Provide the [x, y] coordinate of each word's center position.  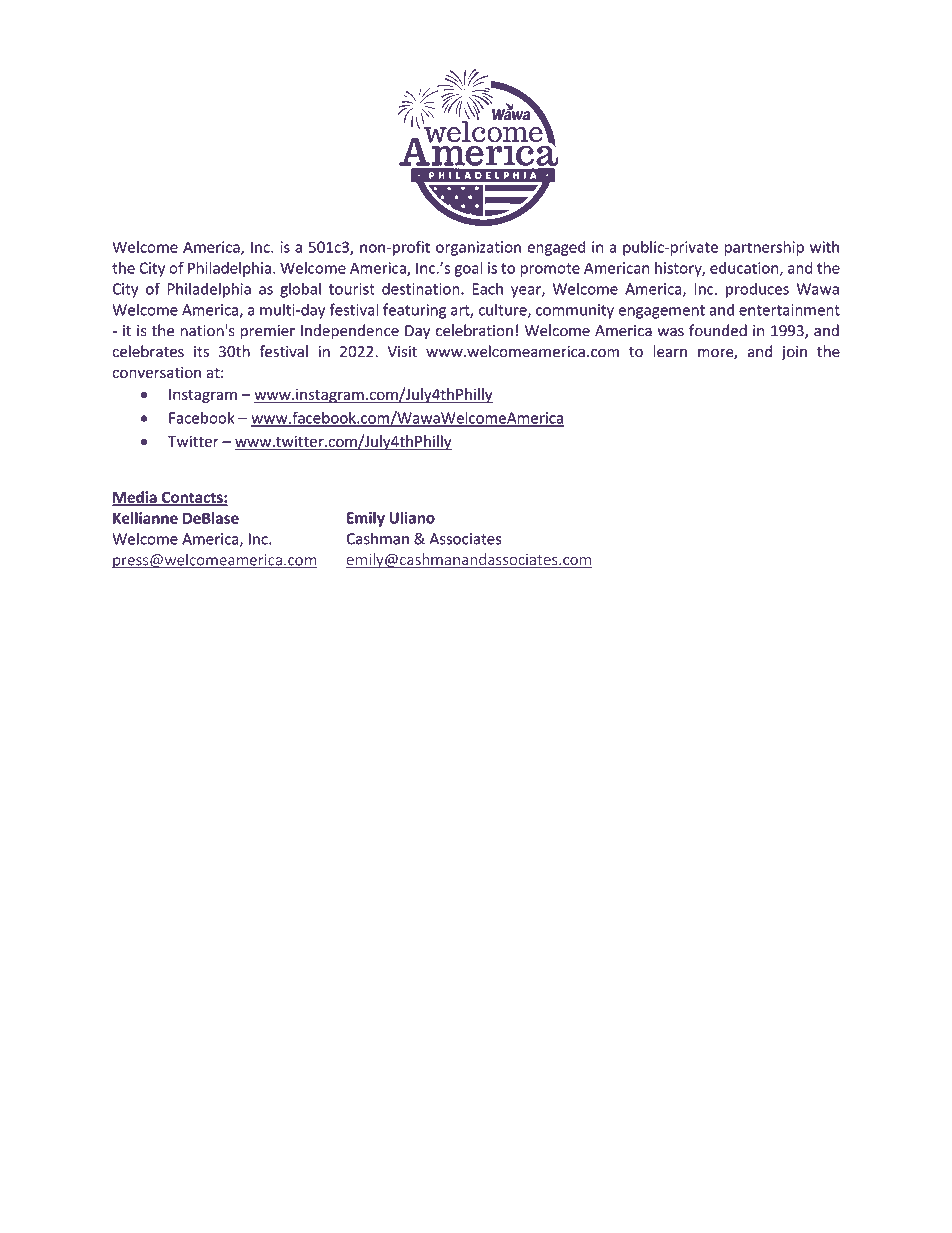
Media [135, 498]
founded [718, 330]
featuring [414, 311]
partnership [764, 248]
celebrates [148, 351]
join [794, 353]
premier [268, 332]
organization [478, 248]
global [300, 290]
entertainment [789, 310]
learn [670, 351]
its [201, 352]
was [670, 332]
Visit [402, 352]
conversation [157, 372]
